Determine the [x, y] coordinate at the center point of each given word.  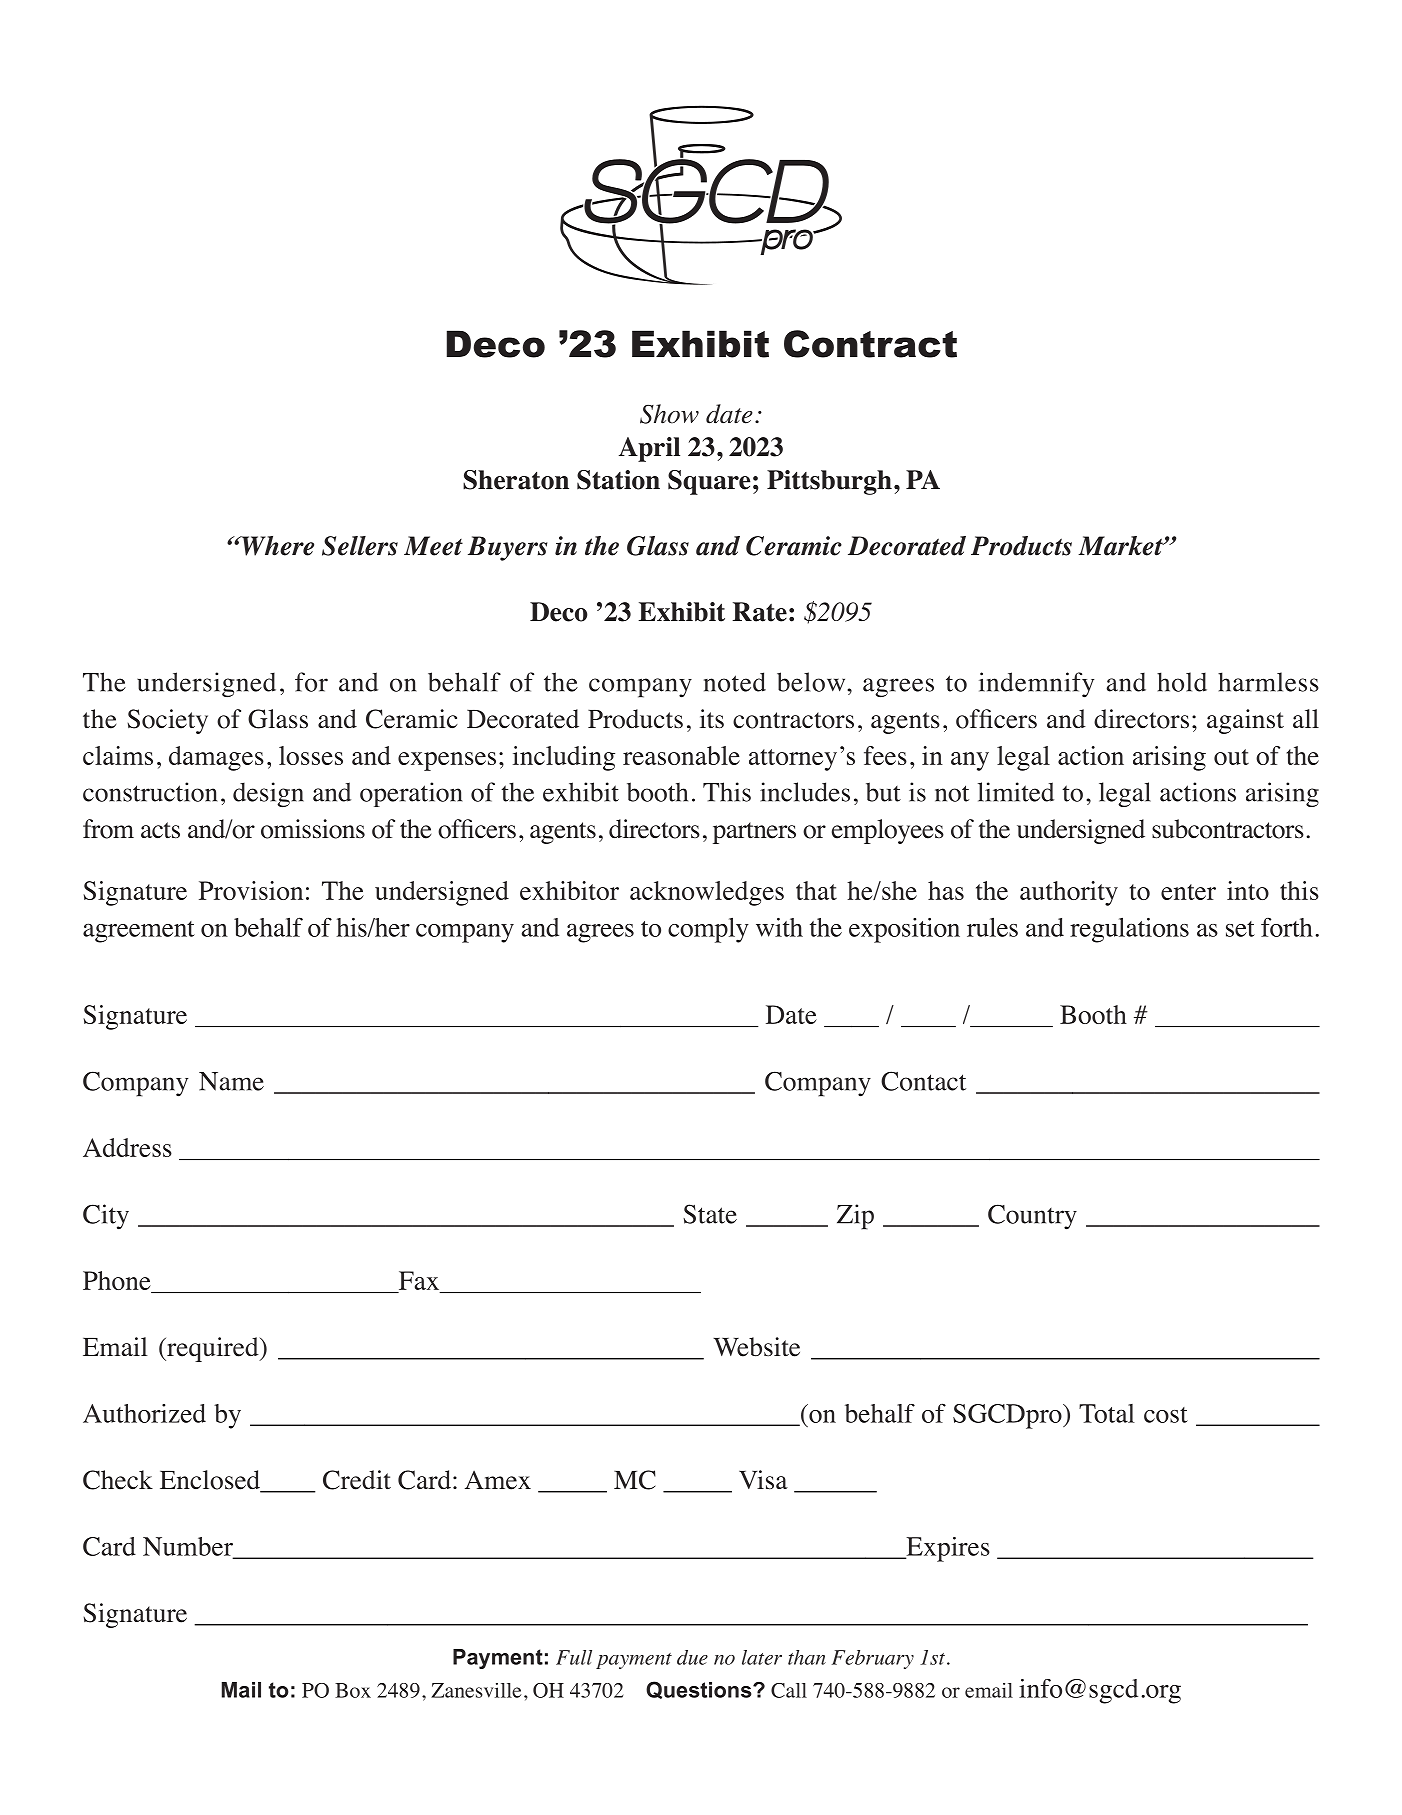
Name [231, 1081]
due [692, 1657]
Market [1121, 546]
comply [708, 930]
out [1231, 757]
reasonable [681, 755]
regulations [1129, 930]
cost [1166, 1415]
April [649, 449]
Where [276, 546]
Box [353, 1690]
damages [216, 758]
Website [756, 1347]
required [213, 1349]
